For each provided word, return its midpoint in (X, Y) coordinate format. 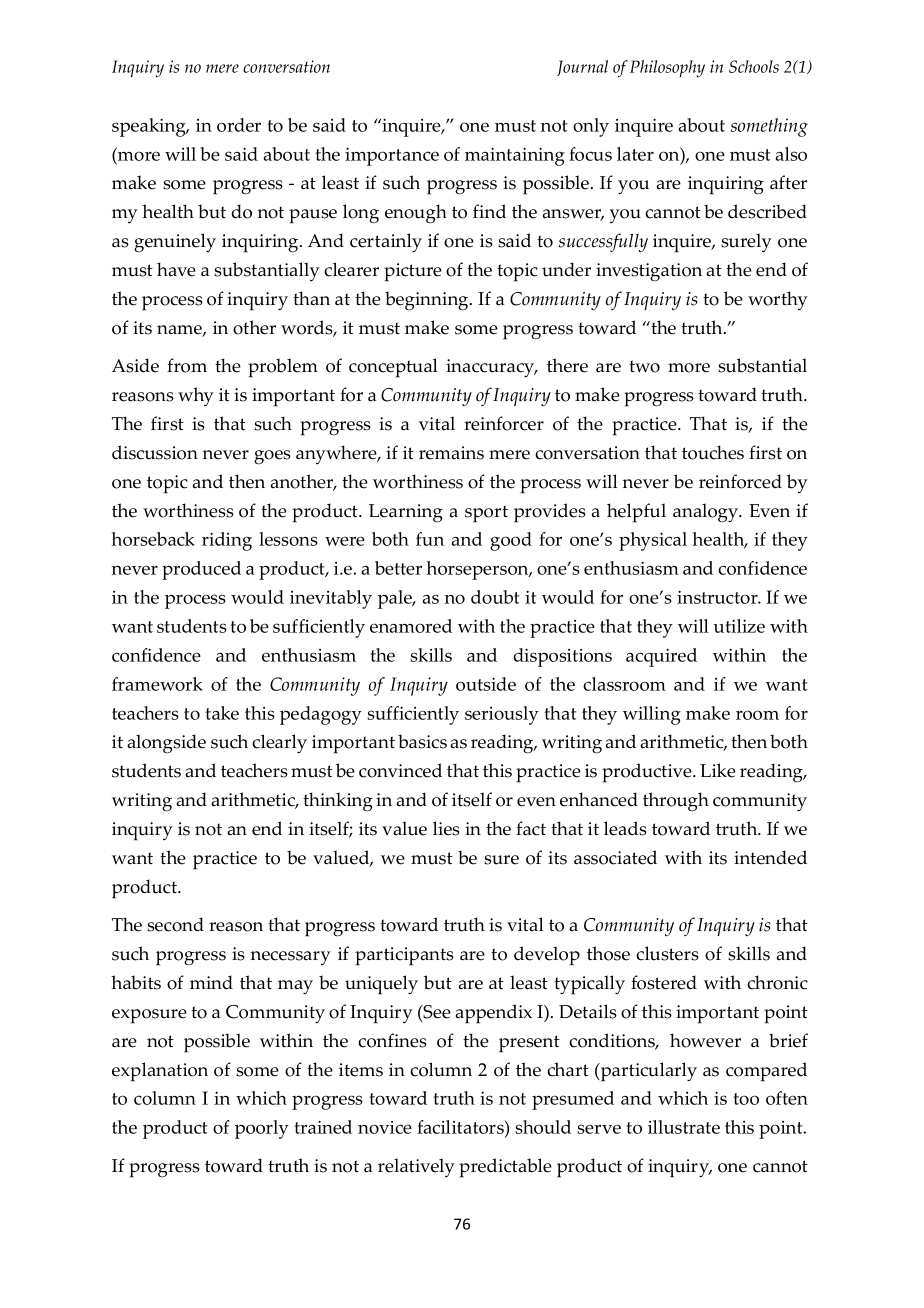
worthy (778, 300)
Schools (754, 66)
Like (718, 770)
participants (404, 956)
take (222, 713)
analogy (707, 513)
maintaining (515, 157)
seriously (502, 715)
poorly (262, 1129)
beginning (428, 301)
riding (227, 541)
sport (486, 514)
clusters (667, 953)
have (176, 269)
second (175, 924)
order (239, 125)
